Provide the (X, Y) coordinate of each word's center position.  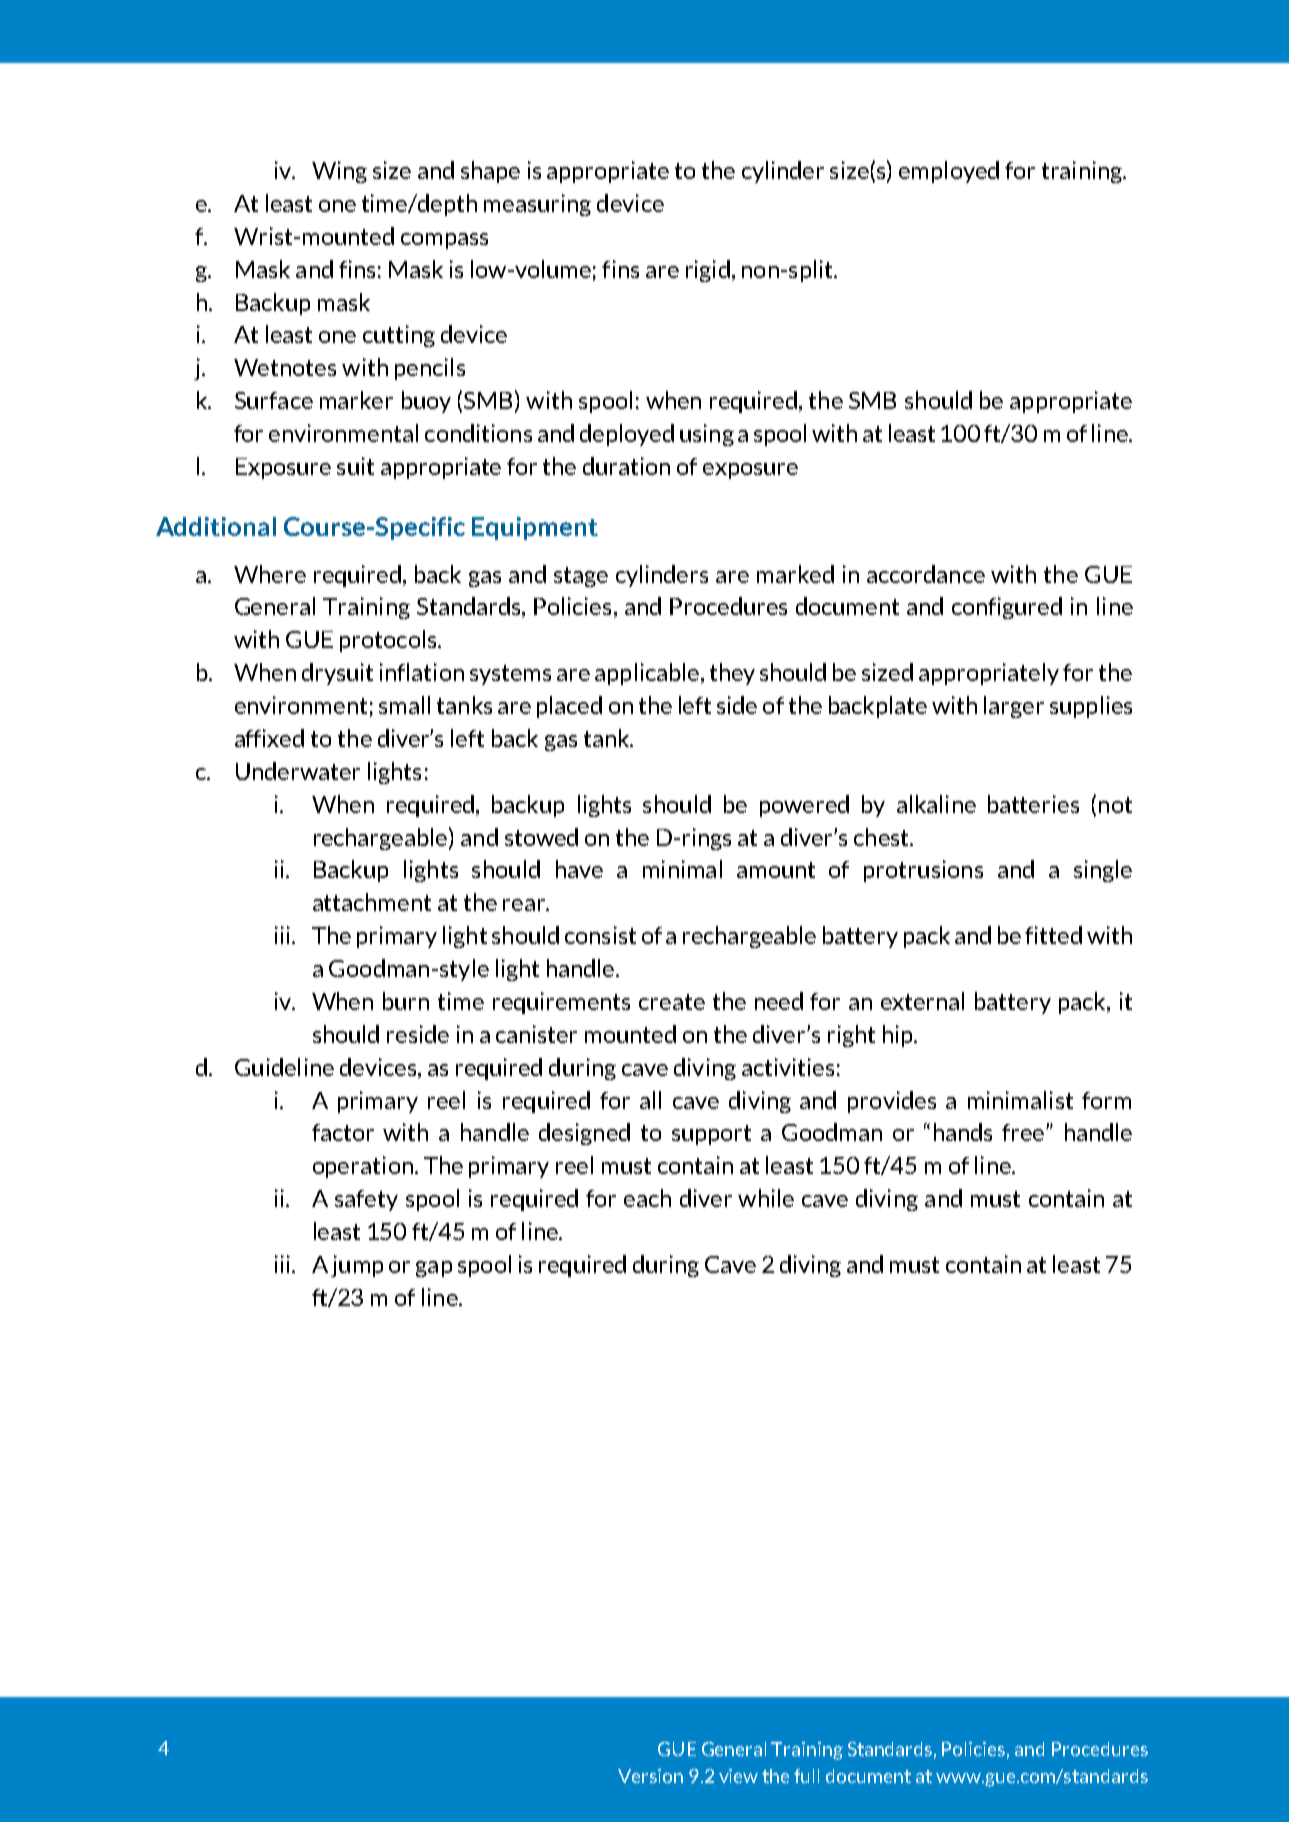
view (738, 1776)
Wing (339, 172)
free (1024, 1132)
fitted (1053, 935)
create (672, 1002)
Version (650, 1776)
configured (1007, 608)
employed (949, 172)
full (806, 1776)
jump (357, 1266)
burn (406, 1001)
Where (270, 574)
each (647, 1198)
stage (581, 577)
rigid (708, 271)
